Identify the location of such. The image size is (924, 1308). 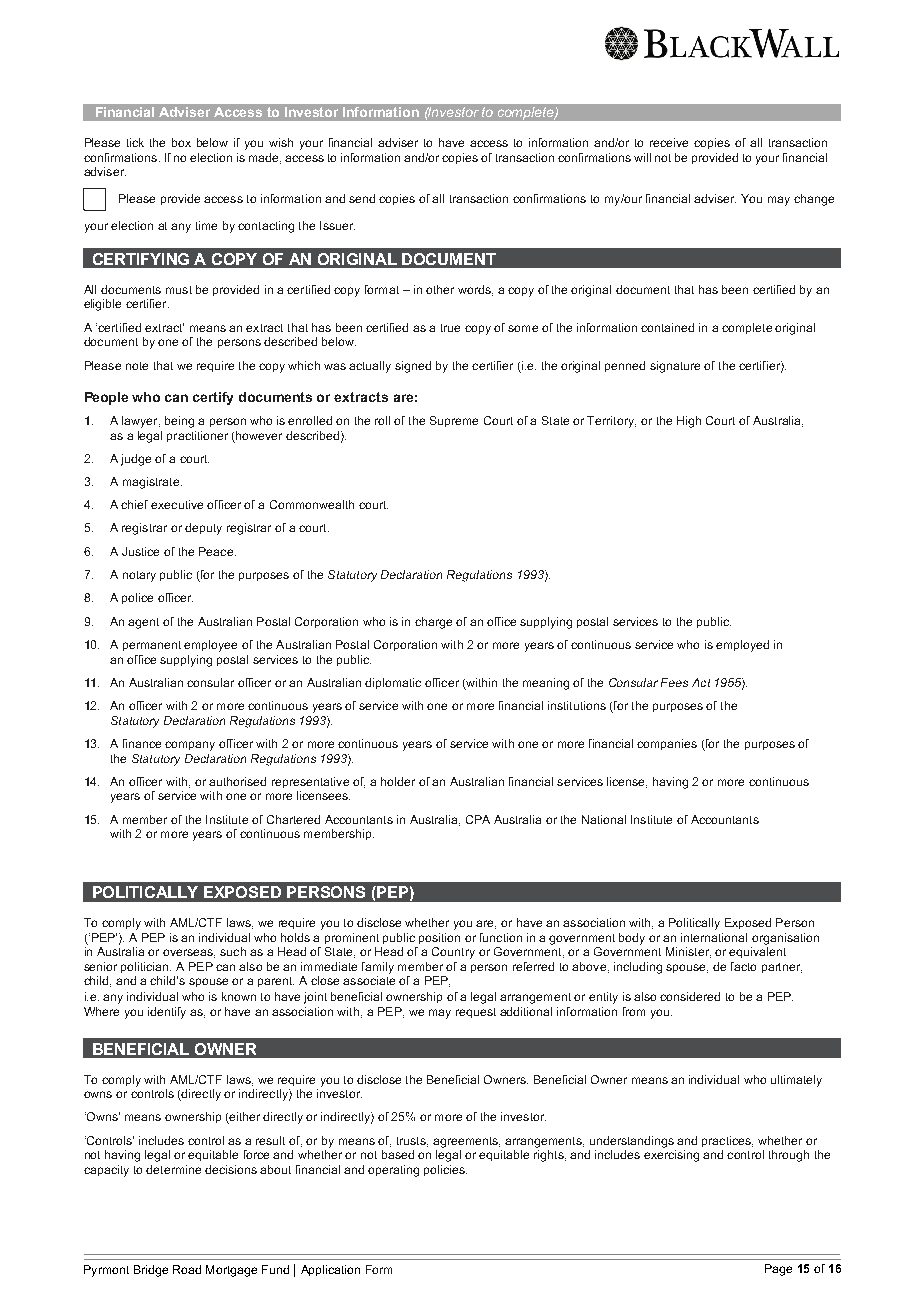
(233, 951).
